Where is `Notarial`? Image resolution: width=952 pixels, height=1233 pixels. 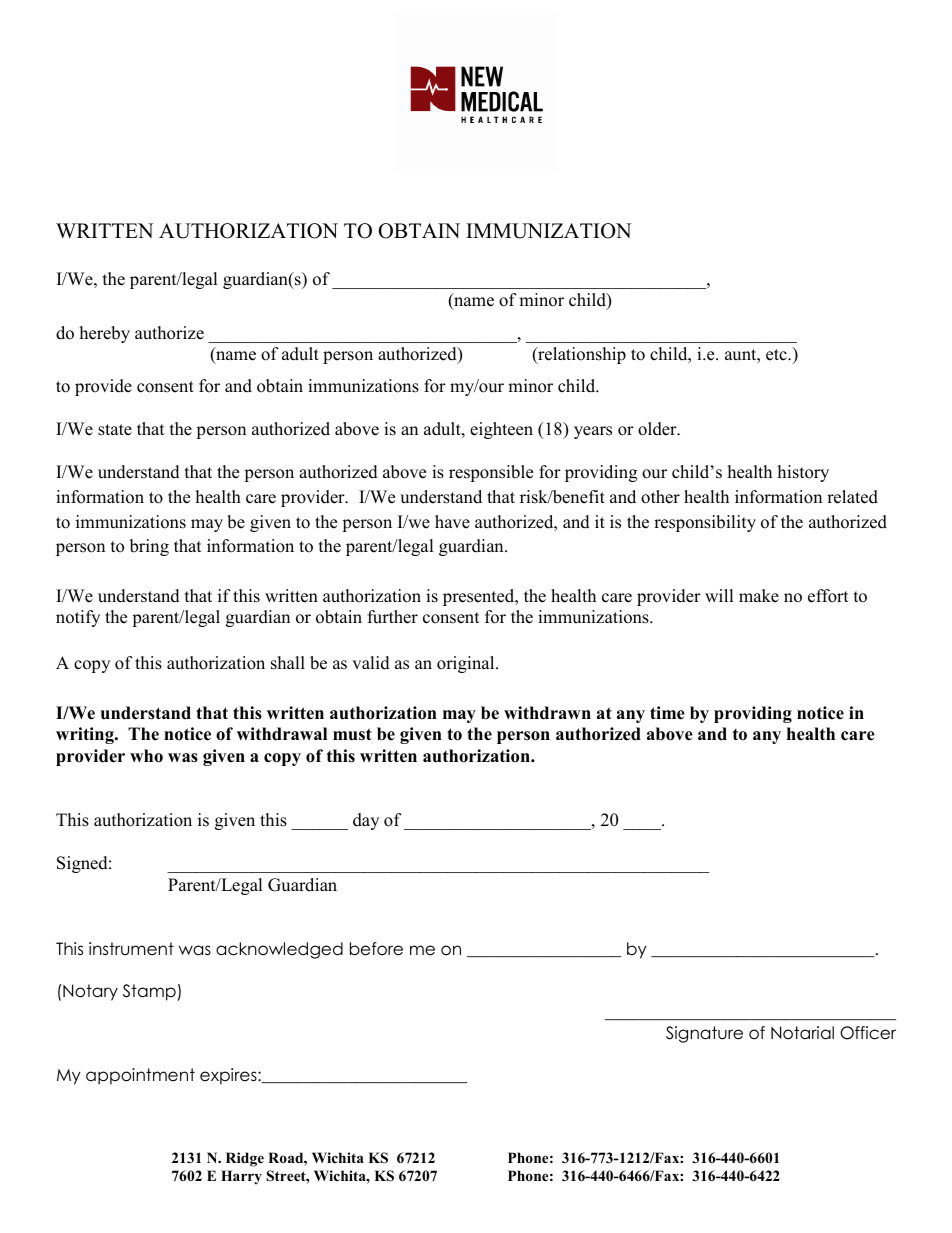
Notarial is located at coordinates (802, 1033).
